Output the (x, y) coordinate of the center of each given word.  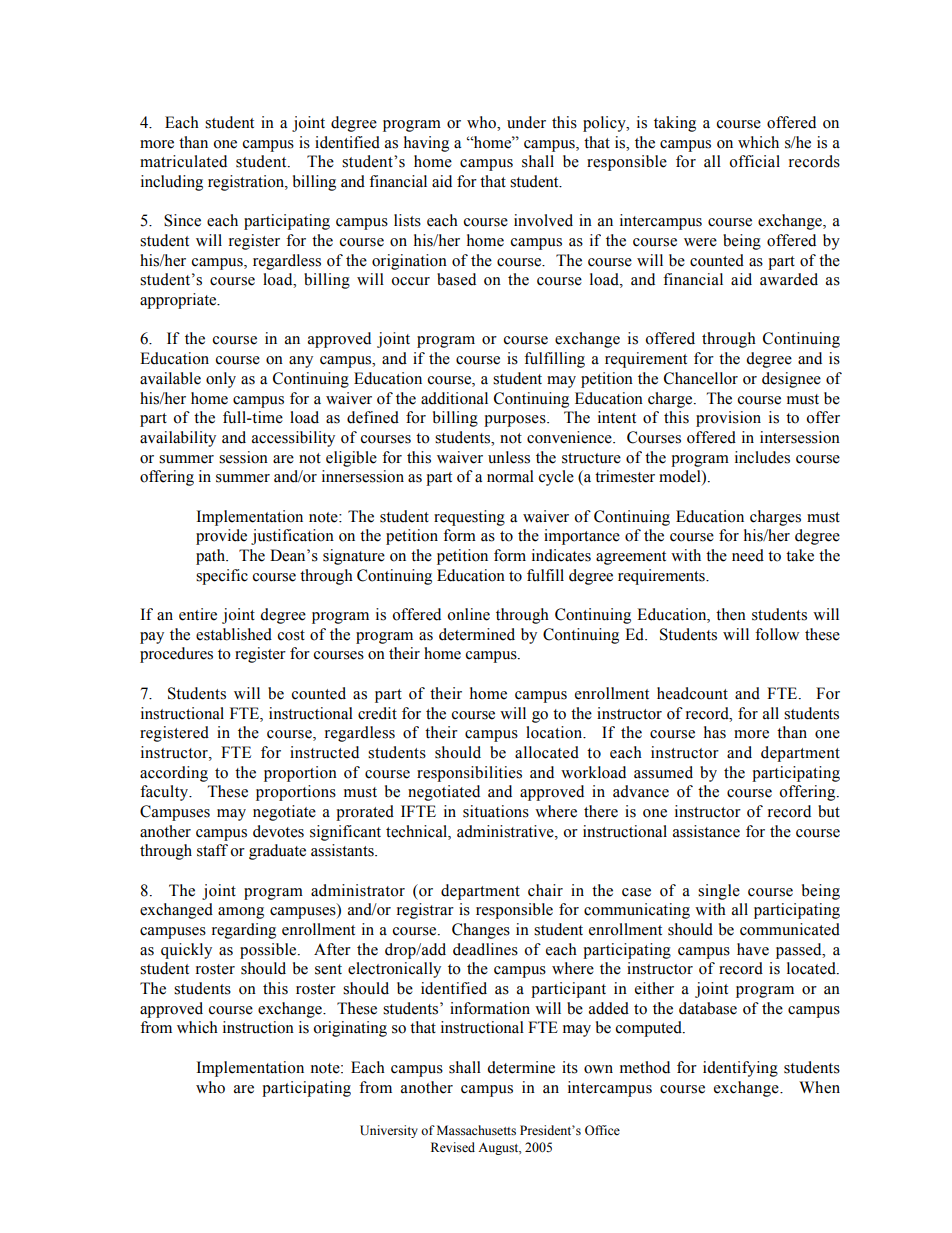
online (468, 614)
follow (777, 634)
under (526, 122)
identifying (740, 1069)
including (172, 183)
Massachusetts (476, 1130)
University (389, 1131)
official (754, 161)
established (234, 634)
